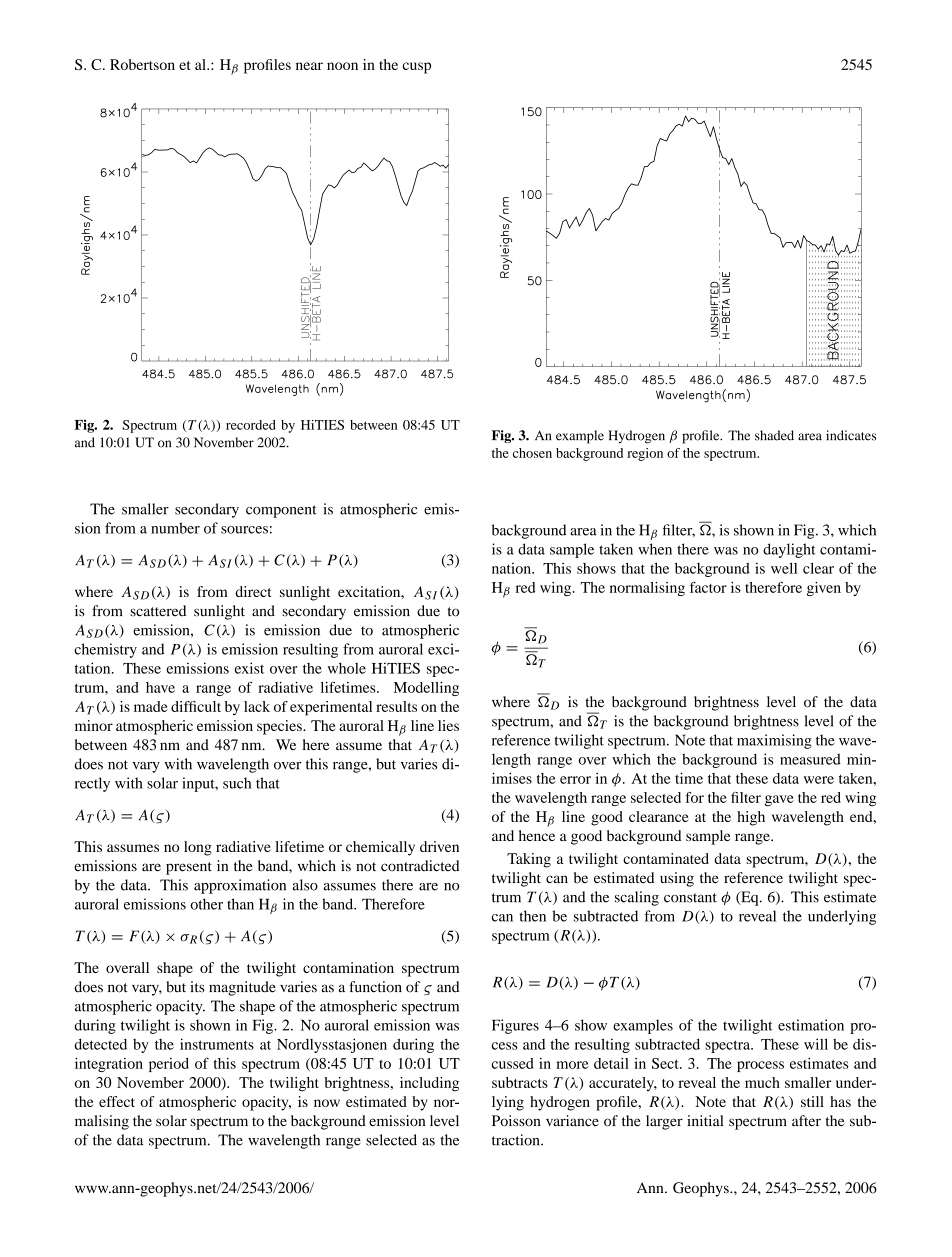  Describe the element at coordinates (169, 1065) in the screenshot. I see `period` at that location.
